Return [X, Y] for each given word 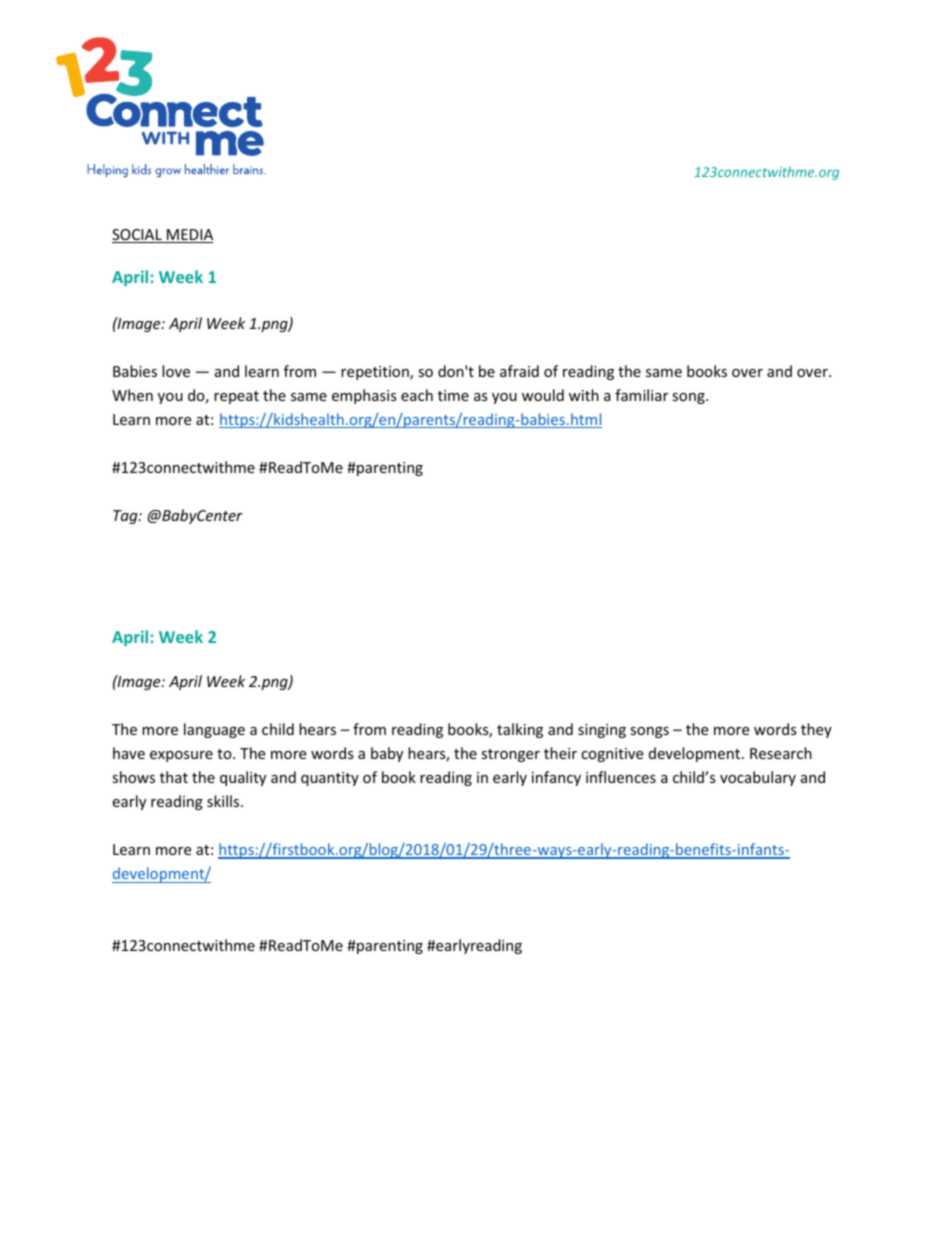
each [417, 395]
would [543, 395]
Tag [126, 517]
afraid [519, 371]
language [214, 730]
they [816, 730]
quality [243, 778]
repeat [236, 397]
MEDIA [189, 236]
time [453, 395]
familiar [641, 395]
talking [520, 730]
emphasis [364, 396]
